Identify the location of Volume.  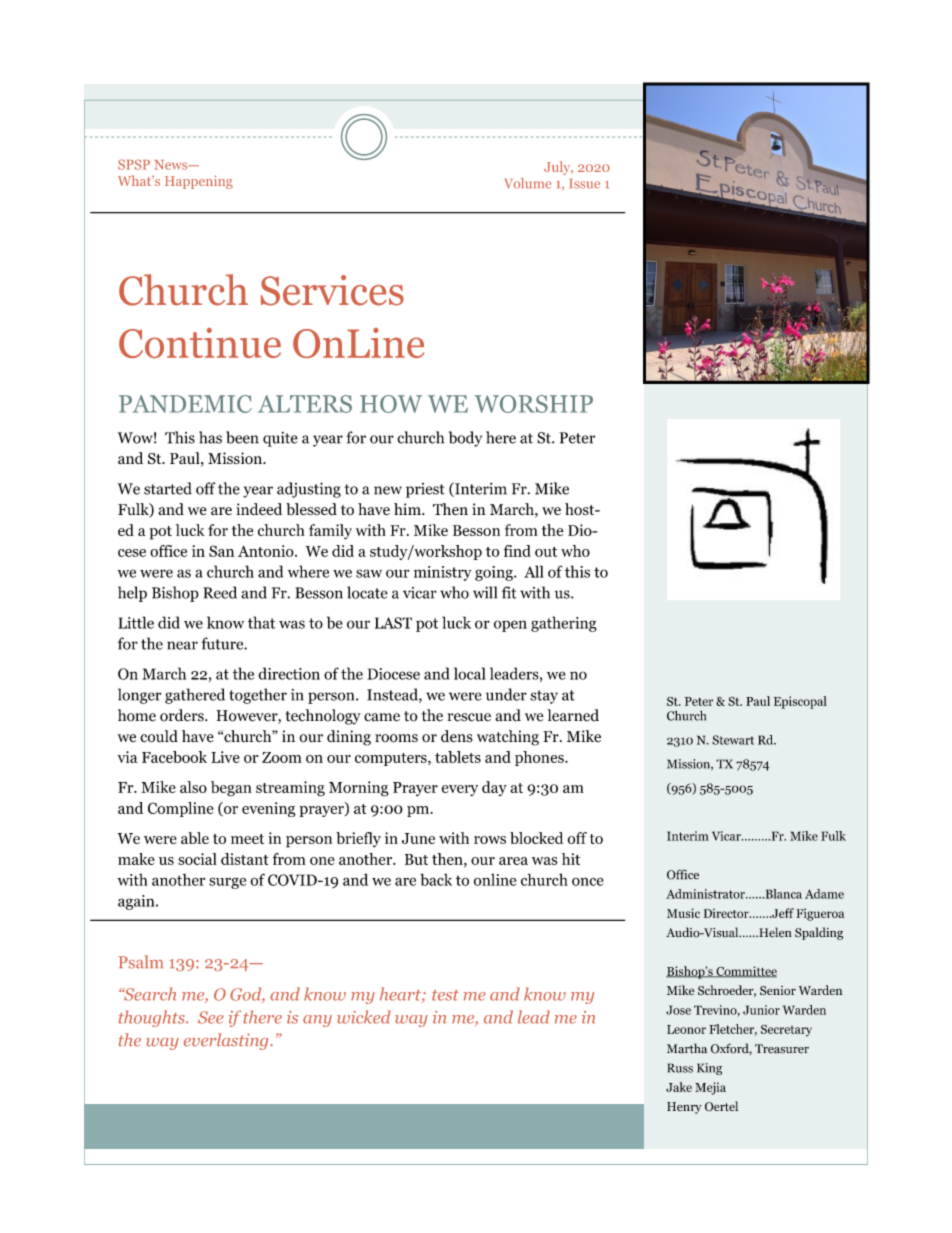
(527, 183).
